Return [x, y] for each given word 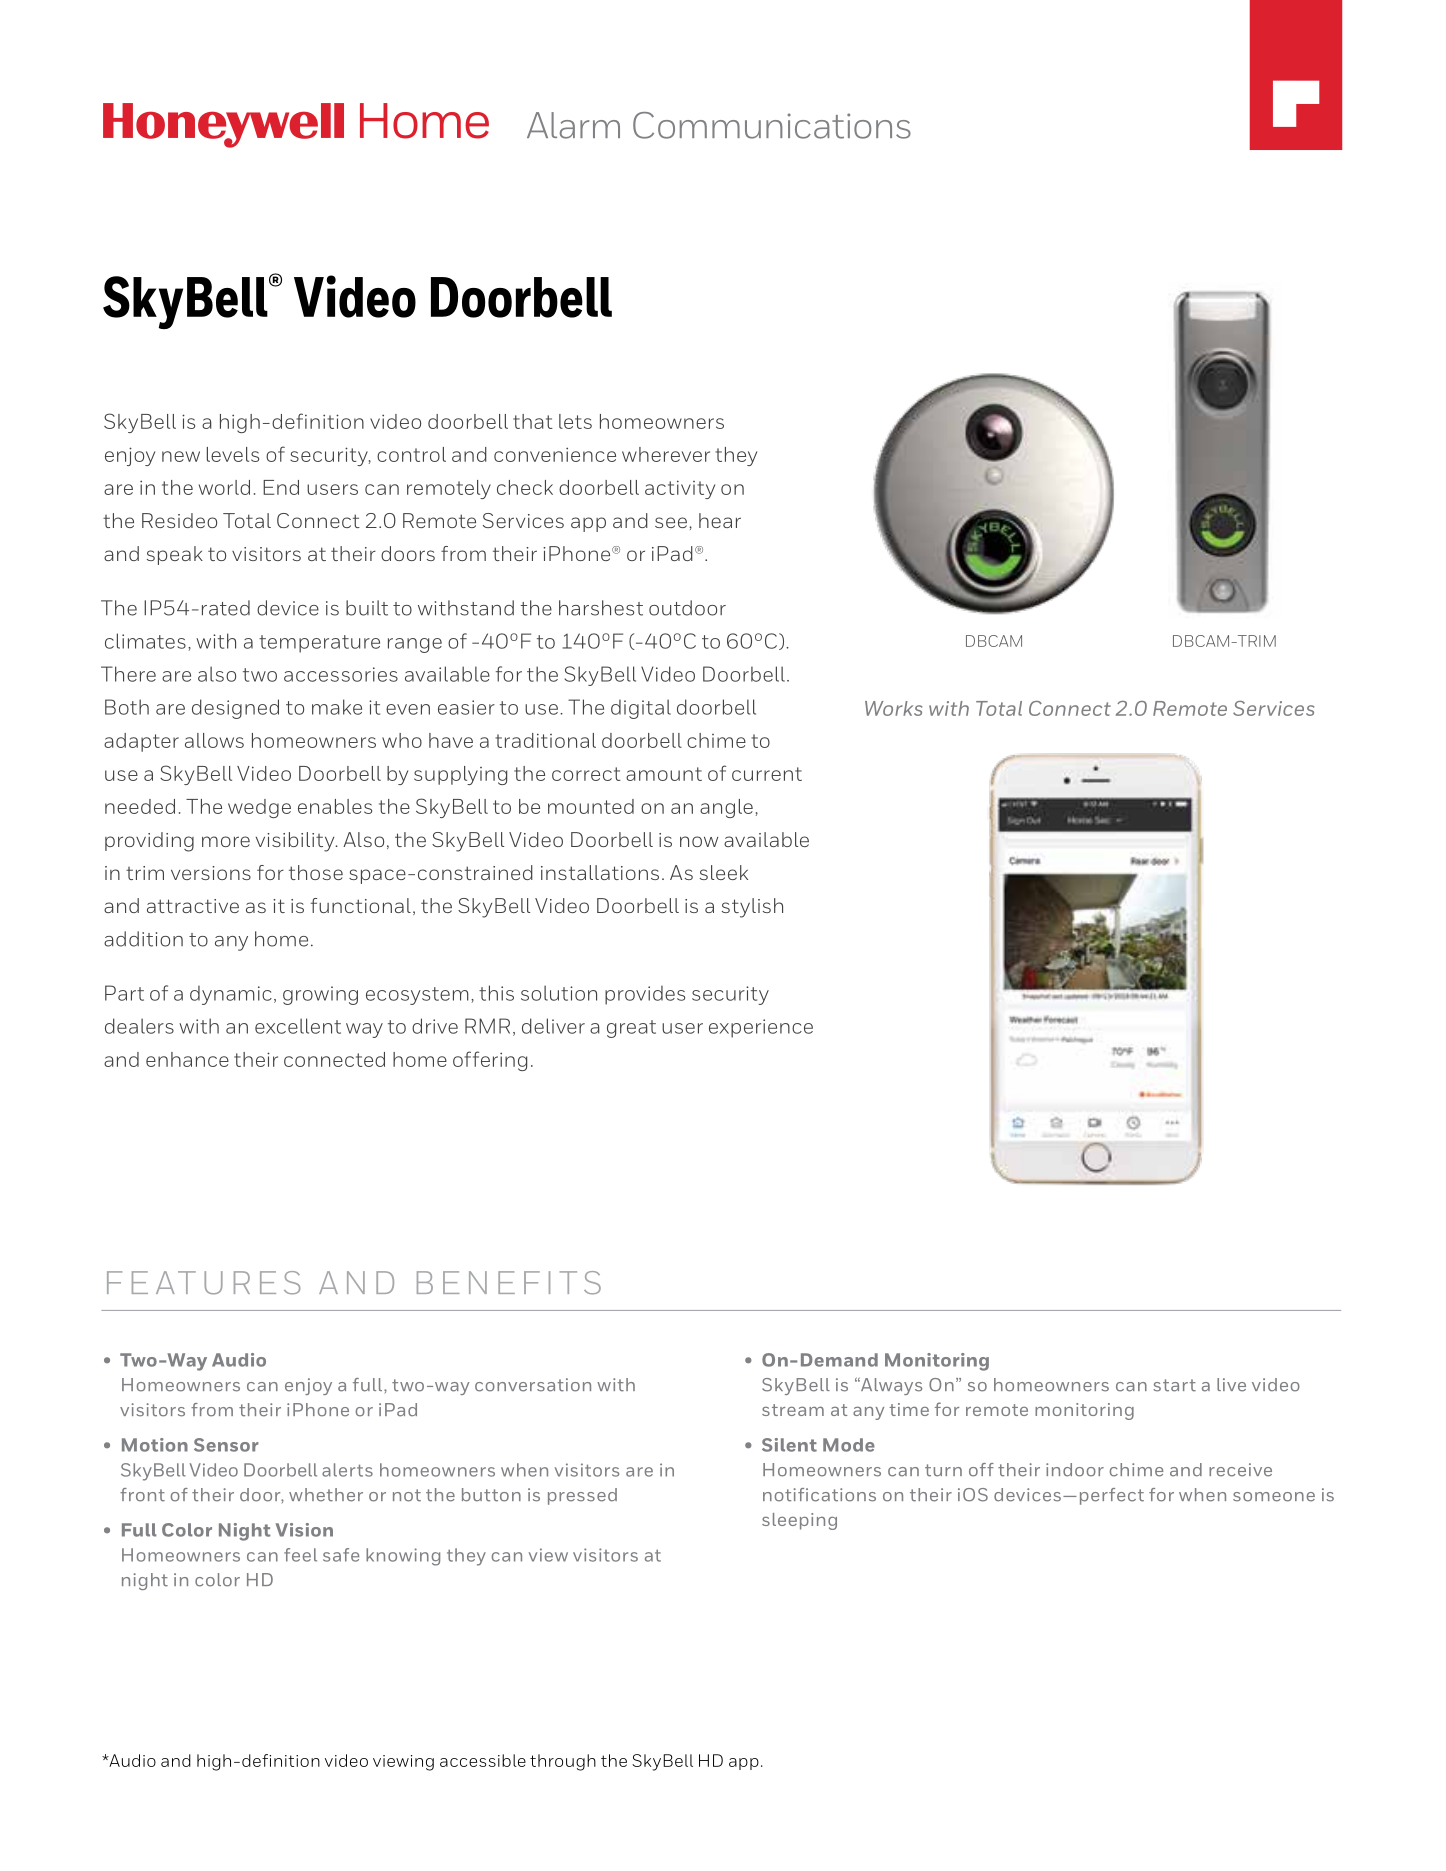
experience [761, 1028]
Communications [772, 125]
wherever [666, 454]
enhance [187, 1059]
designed [235, 709]
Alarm [573, 125]
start [1174, 1385]
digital [641, 709]
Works [893, 708]
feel [300, 1555]
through [563, 1762]
